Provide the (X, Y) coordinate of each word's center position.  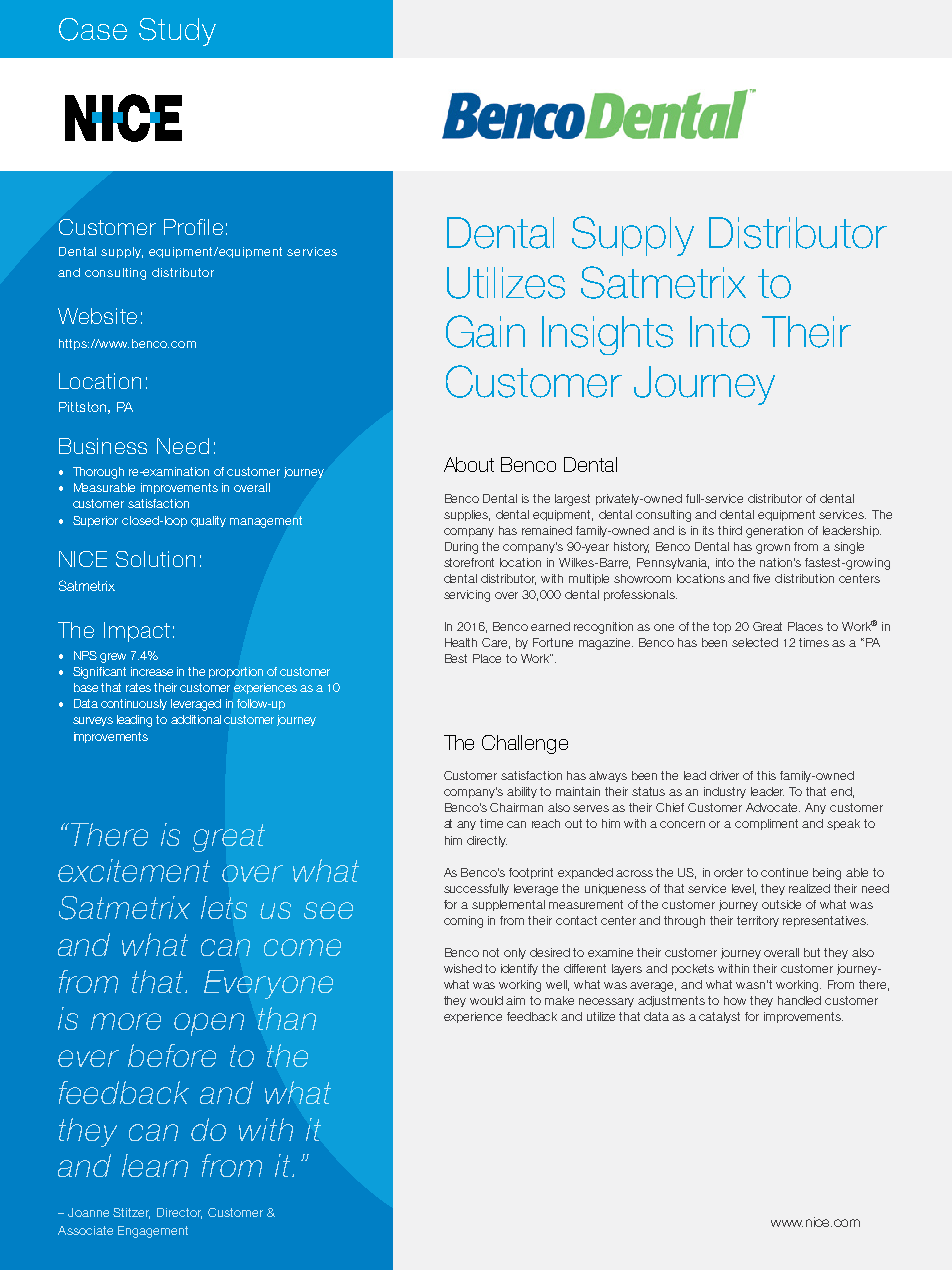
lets (224, 907)
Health (461, 642)
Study (177, 32)
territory (758, 921)
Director (179, 1213)
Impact (137, 632)
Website (97, 316)
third (730, 530)
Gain (485, 331)
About (469, 464)
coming (463, 922)
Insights (607, 335)
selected (755, 642)
